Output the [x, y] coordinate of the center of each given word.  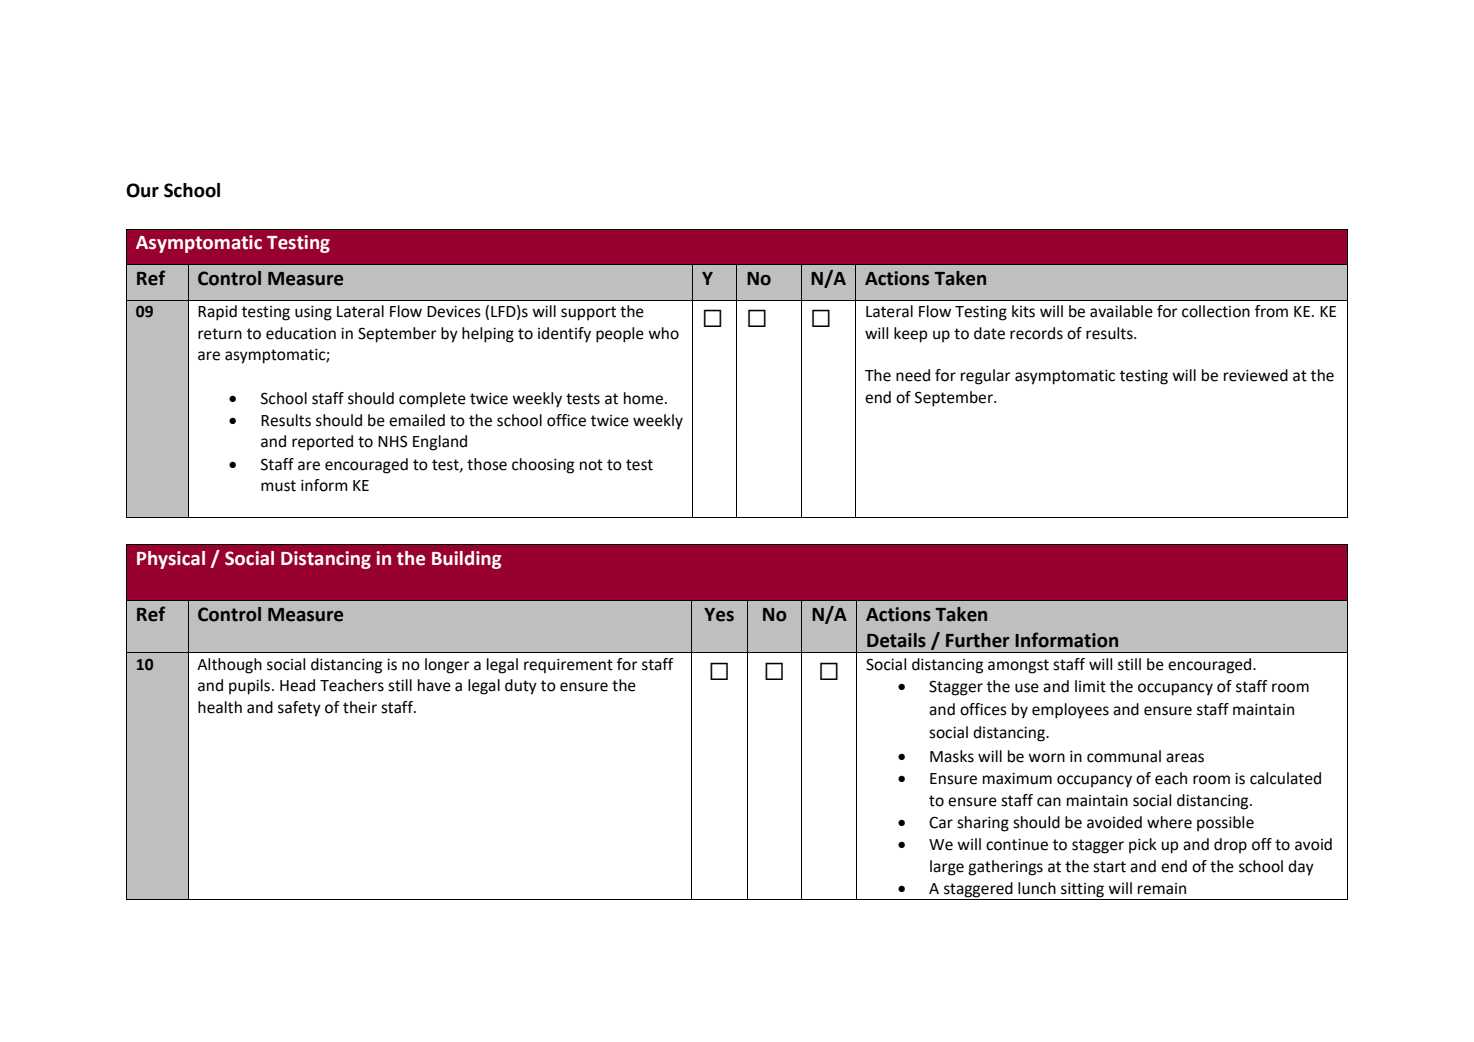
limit [1090, 686]
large [947, 868]
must [278, 486]
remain [1162, 889]
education [301, 333]
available [1121, 311]
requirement [568, 666]
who [663, 333]
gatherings [1005, 868]
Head [297, 685]
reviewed [1256, 375]
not [591, 465]
